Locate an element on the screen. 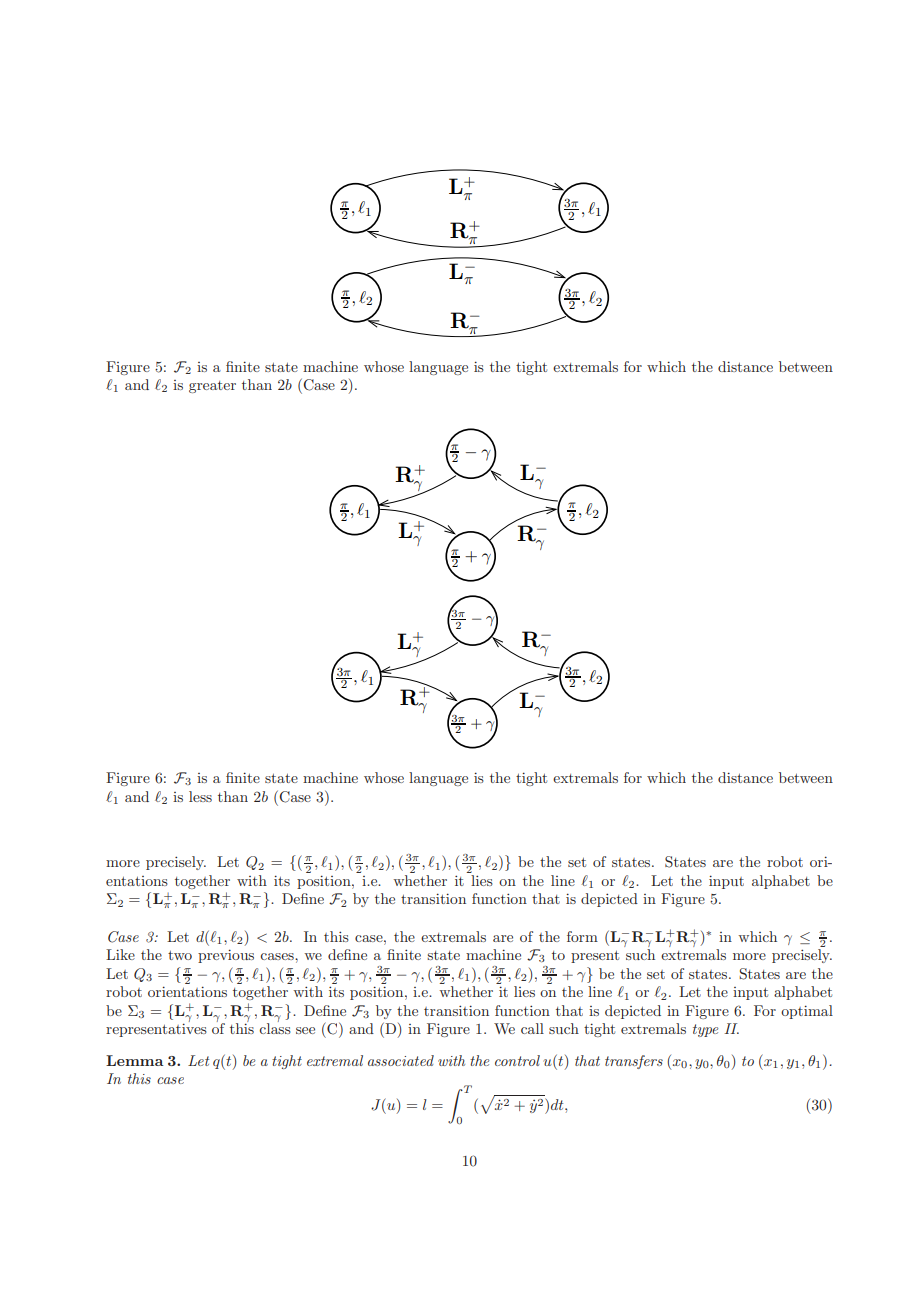 This screenshot has height=1308, width=924. two is located at coordinates (180, 955).
